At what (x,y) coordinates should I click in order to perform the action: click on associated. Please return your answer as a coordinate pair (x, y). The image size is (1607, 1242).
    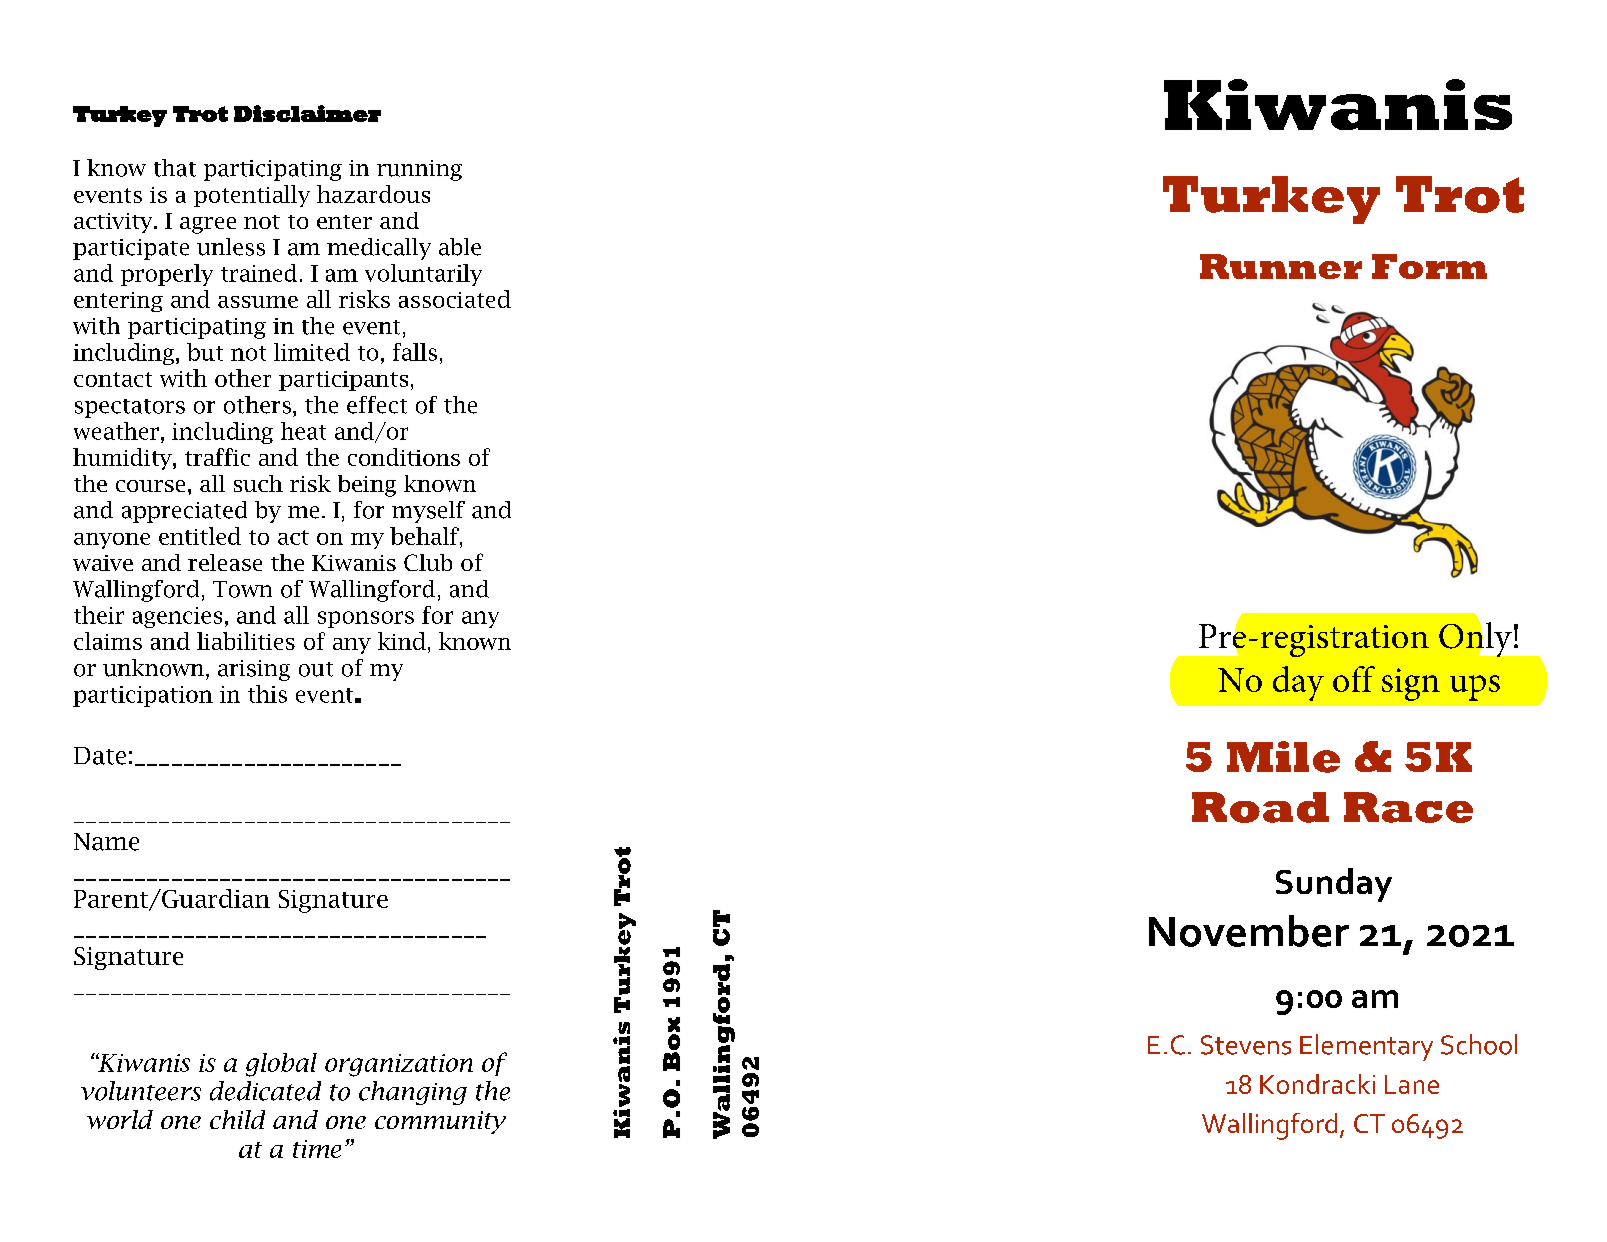
    Looking at the image, I should click on (455, 299).
